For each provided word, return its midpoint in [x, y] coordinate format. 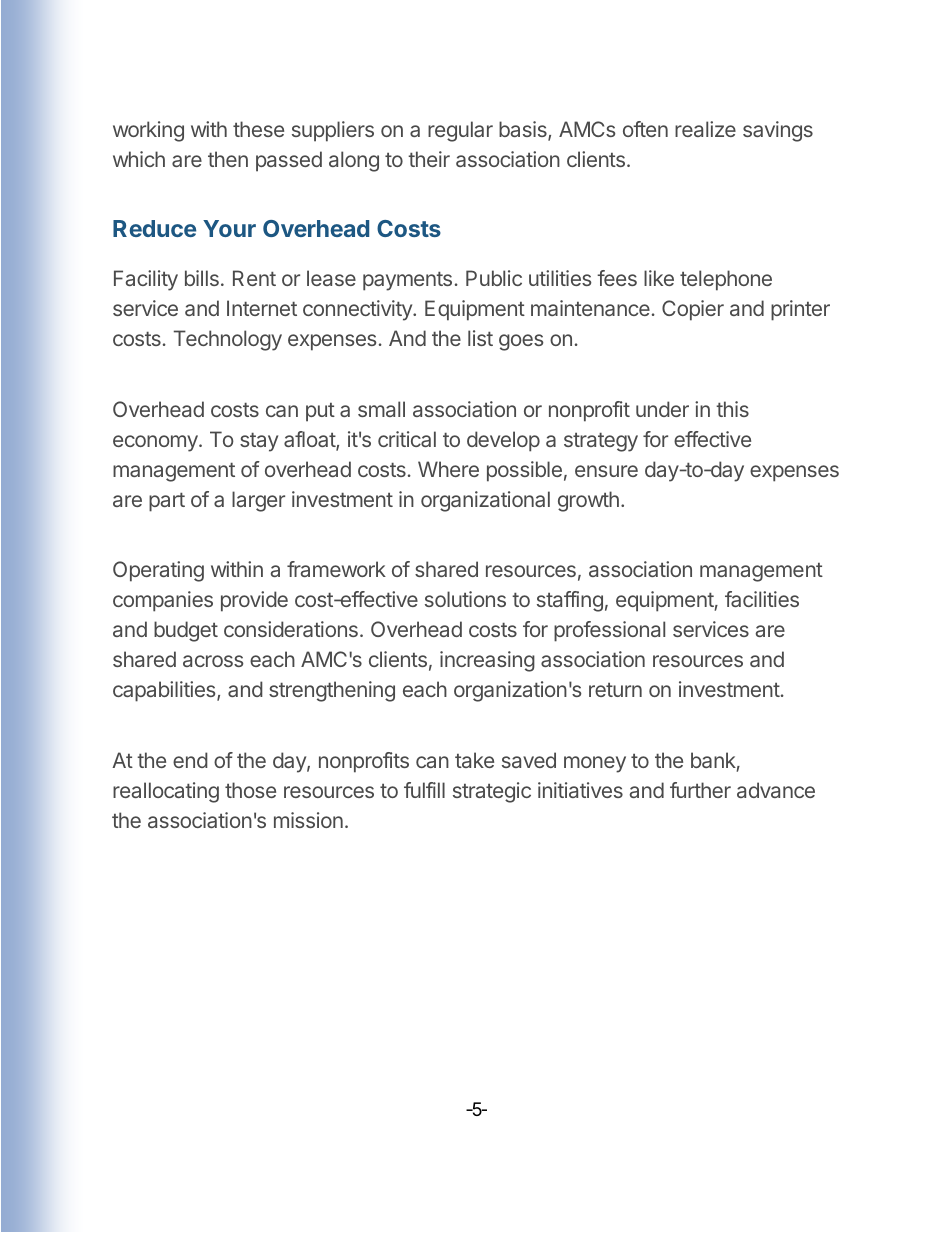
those [250, 790]
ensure [606, 471]
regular [460, 131]
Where [448, 469]
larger [258, 501]
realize [705, 129]
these [258, 129]
